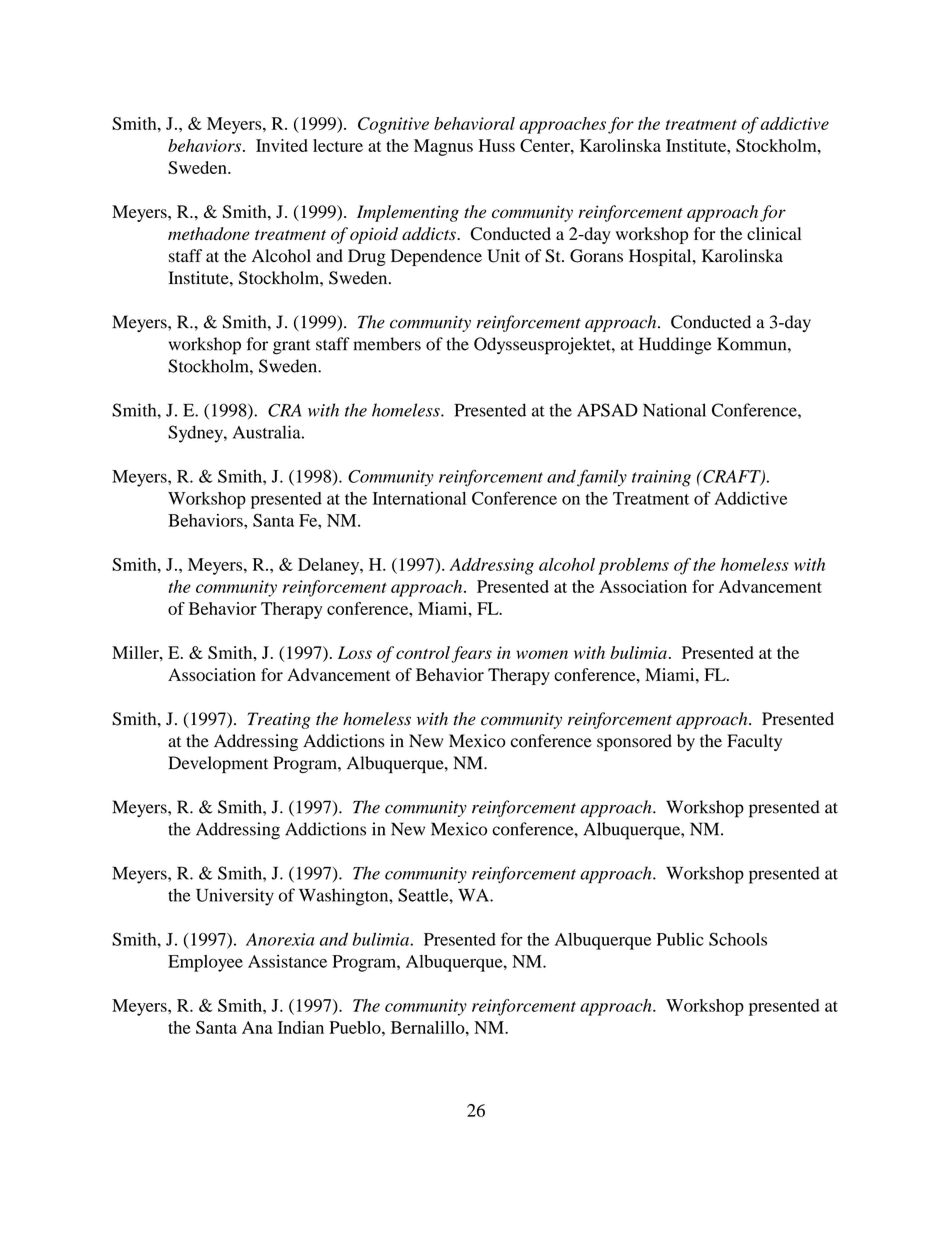 The image size is (952, 1233). What do you see at coordinates (472, 654) in the screenshot?
I see `fears` at bounding box center [472, 654].
